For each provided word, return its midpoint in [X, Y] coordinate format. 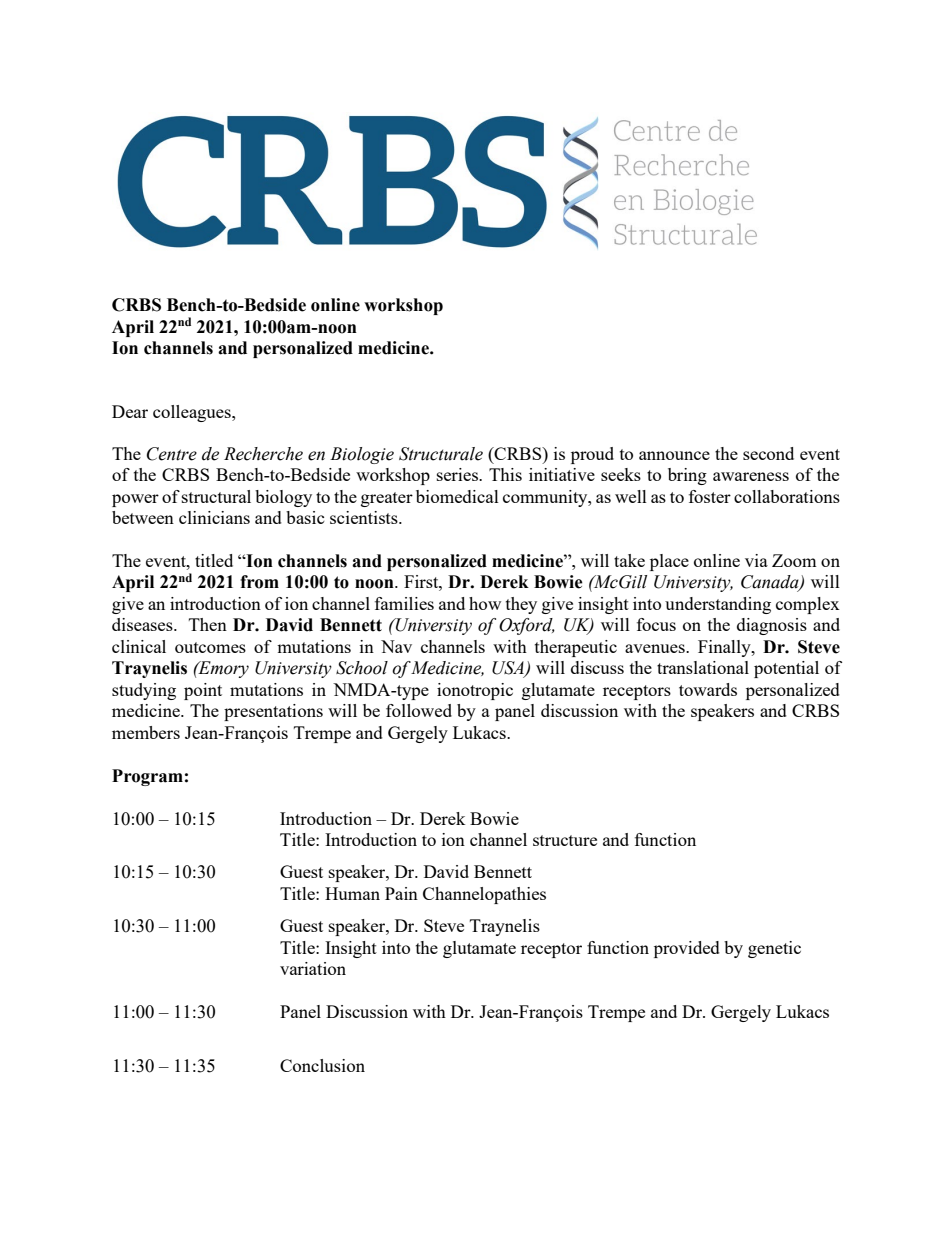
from [259, 582]
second [768, 453]
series [458, 474]
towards [708, 689]
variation [313, 968]
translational [703, 667]
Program [147, 777]
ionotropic [475, 691]
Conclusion [322, 1065]
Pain [401, 893]
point [203, 691]
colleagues [193, 413]
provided [687, 949]
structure [565, 840]
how [485, 603]
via [756, 560]
